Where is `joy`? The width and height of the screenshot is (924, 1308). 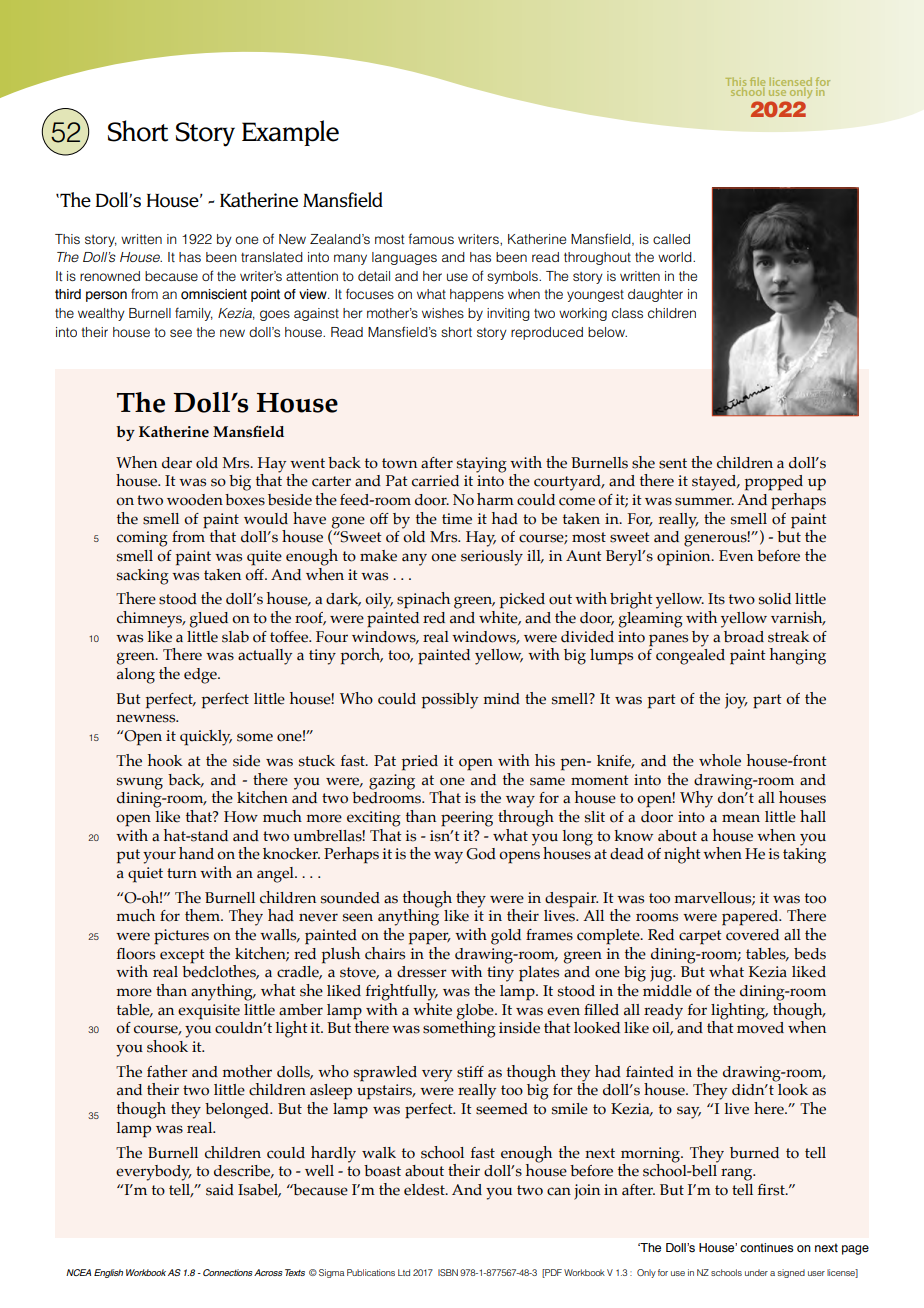 joy is located at coordinates (736, 701).
